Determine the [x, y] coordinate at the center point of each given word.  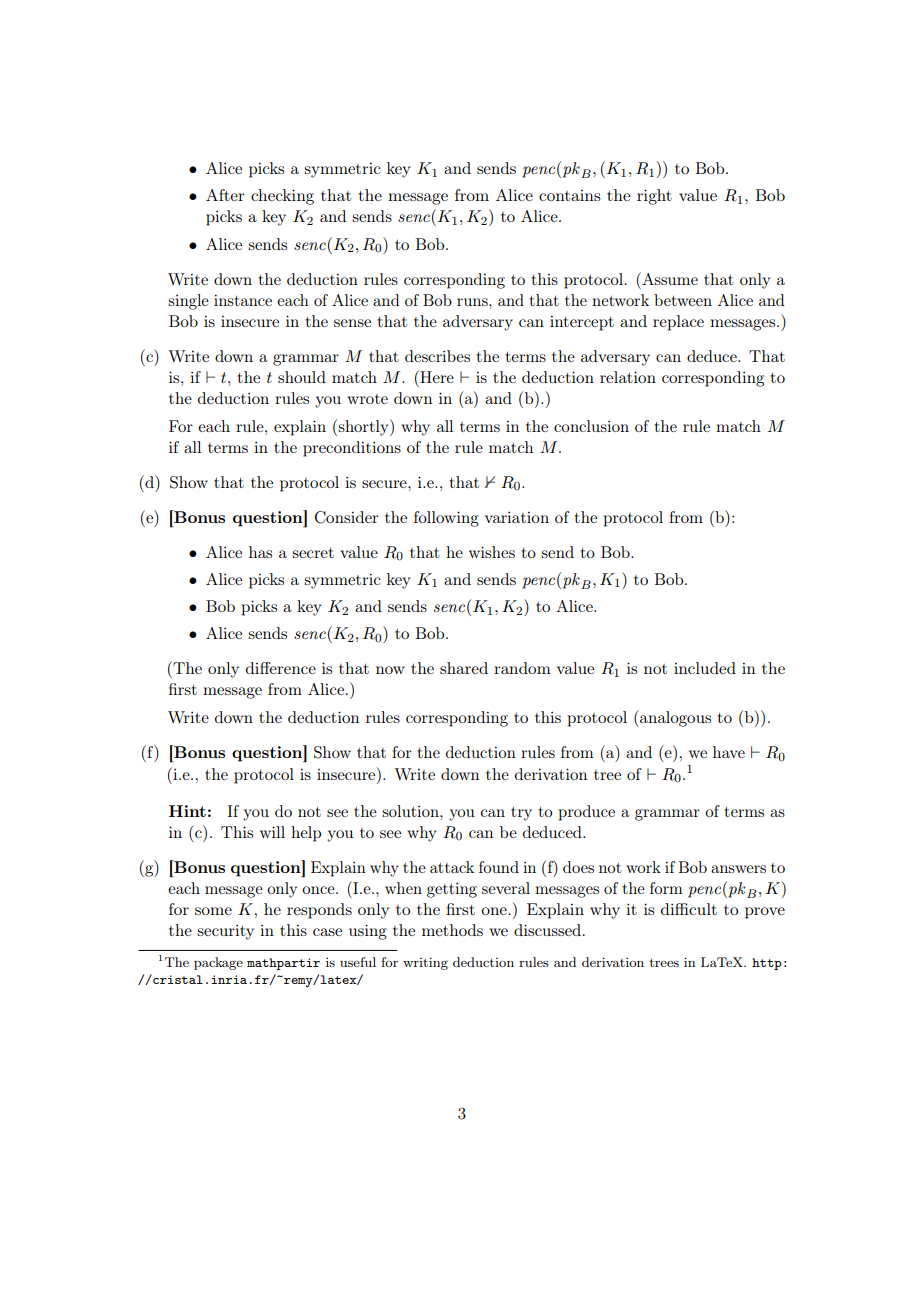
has [260, 552]
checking [282, 197]
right [654, 197]
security [225, 932]
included [705, 668]
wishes [492, 552]
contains [570, 195]
